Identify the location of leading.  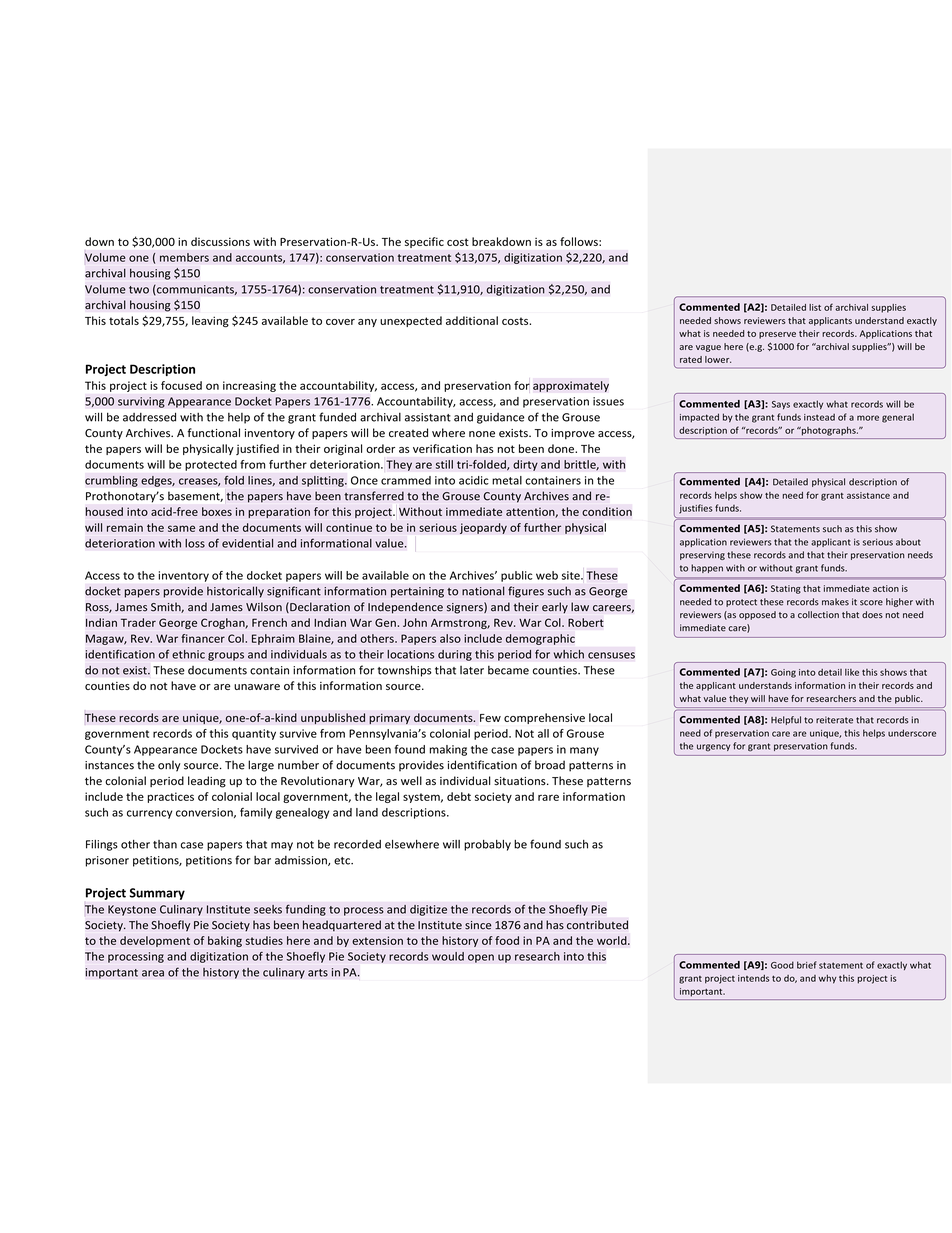
(207, 782).
